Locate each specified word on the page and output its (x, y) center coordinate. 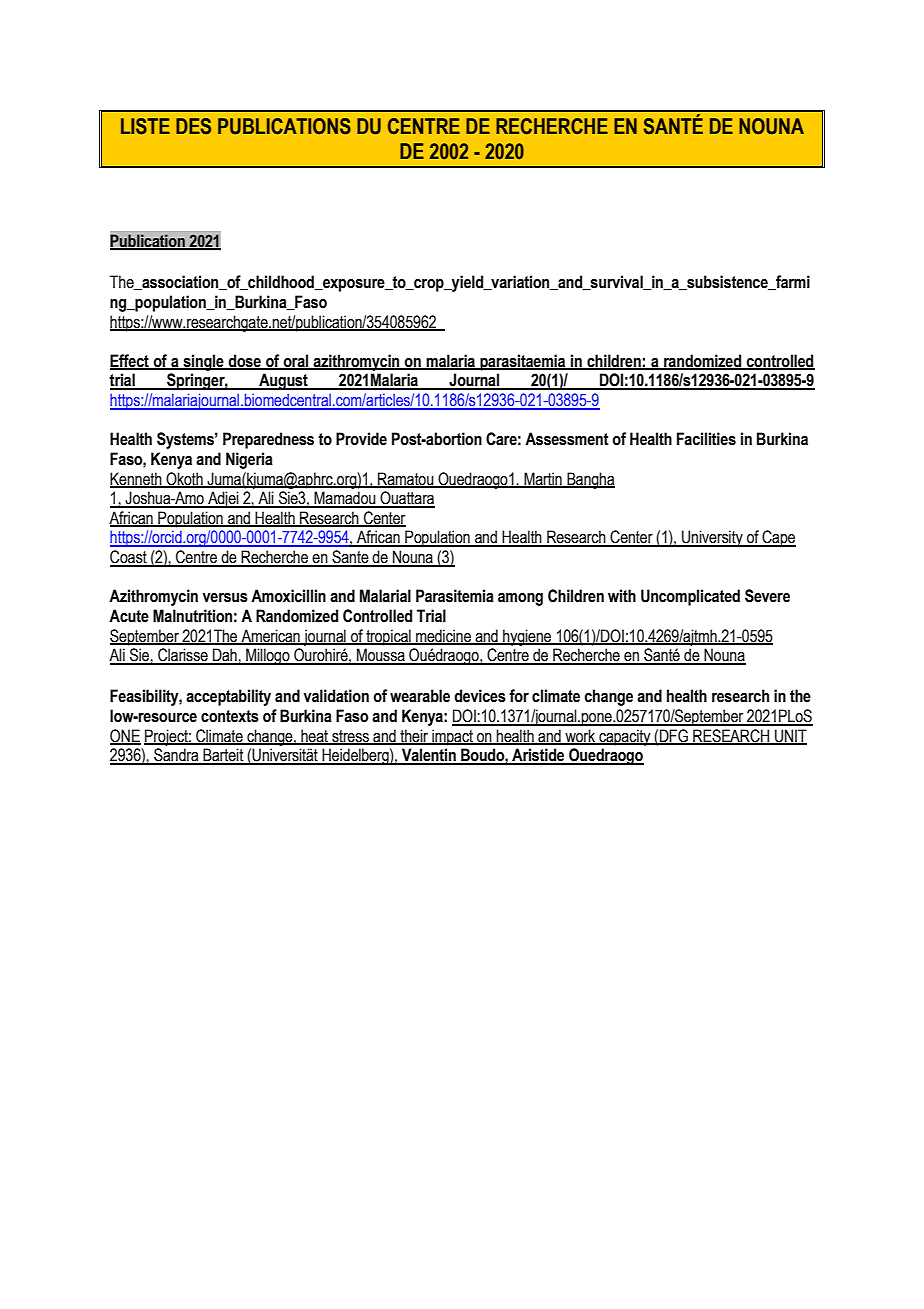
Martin (543, 479)
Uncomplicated (690, 597)
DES (193, 126)
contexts (230, 716)
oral (296, 361)
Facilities (706, 439)
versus (225, 598)
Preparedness (268, 440)
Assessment (567, 439)
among (520, 599)
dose (245, 361)
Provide (361, 439)
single (203, 362)
